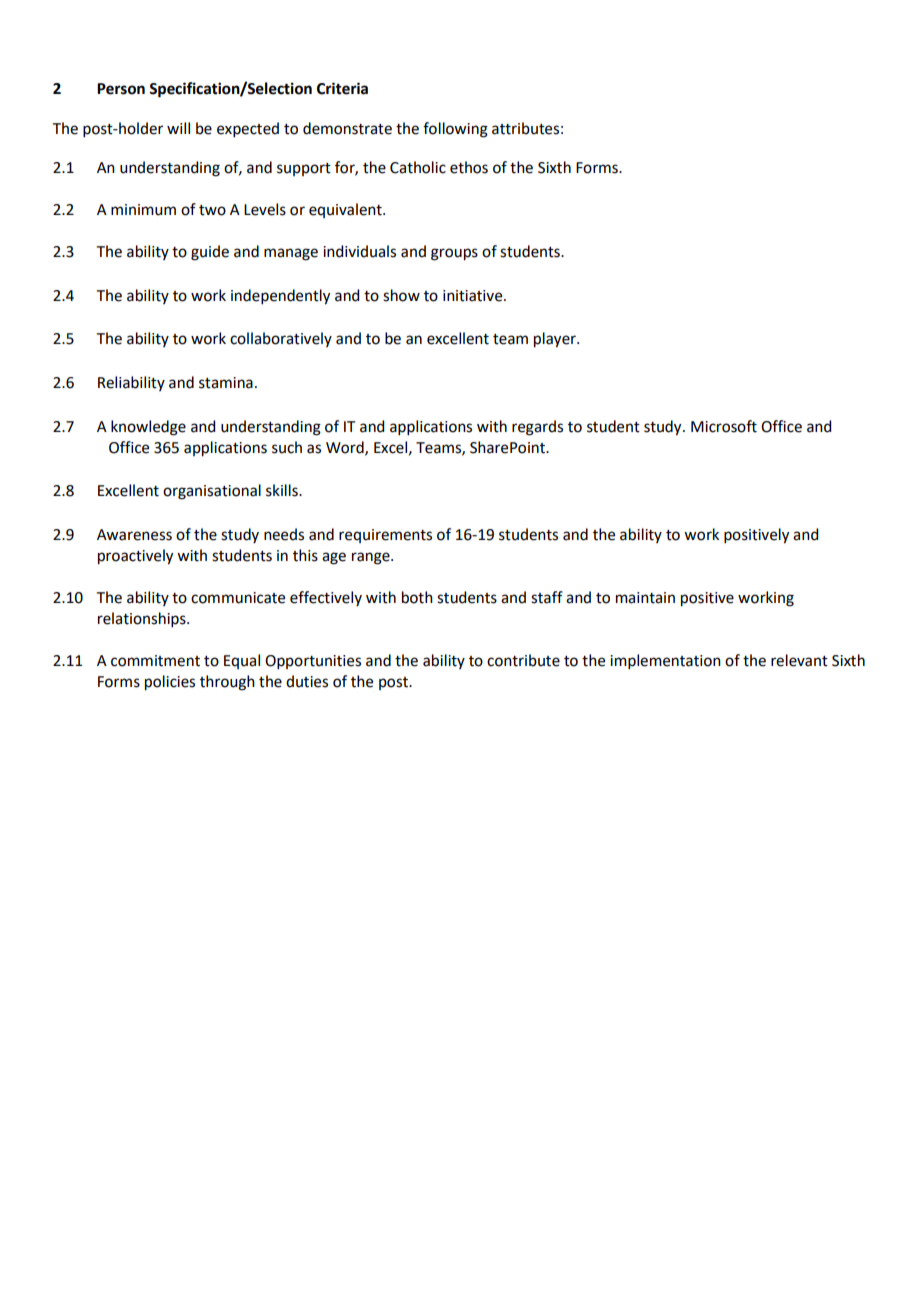 This screenshot has width=924, height=1308. What do you see at coordinates (474, 296) in the screenshot?
I see `initiative` at bounding box center [474, 296].
